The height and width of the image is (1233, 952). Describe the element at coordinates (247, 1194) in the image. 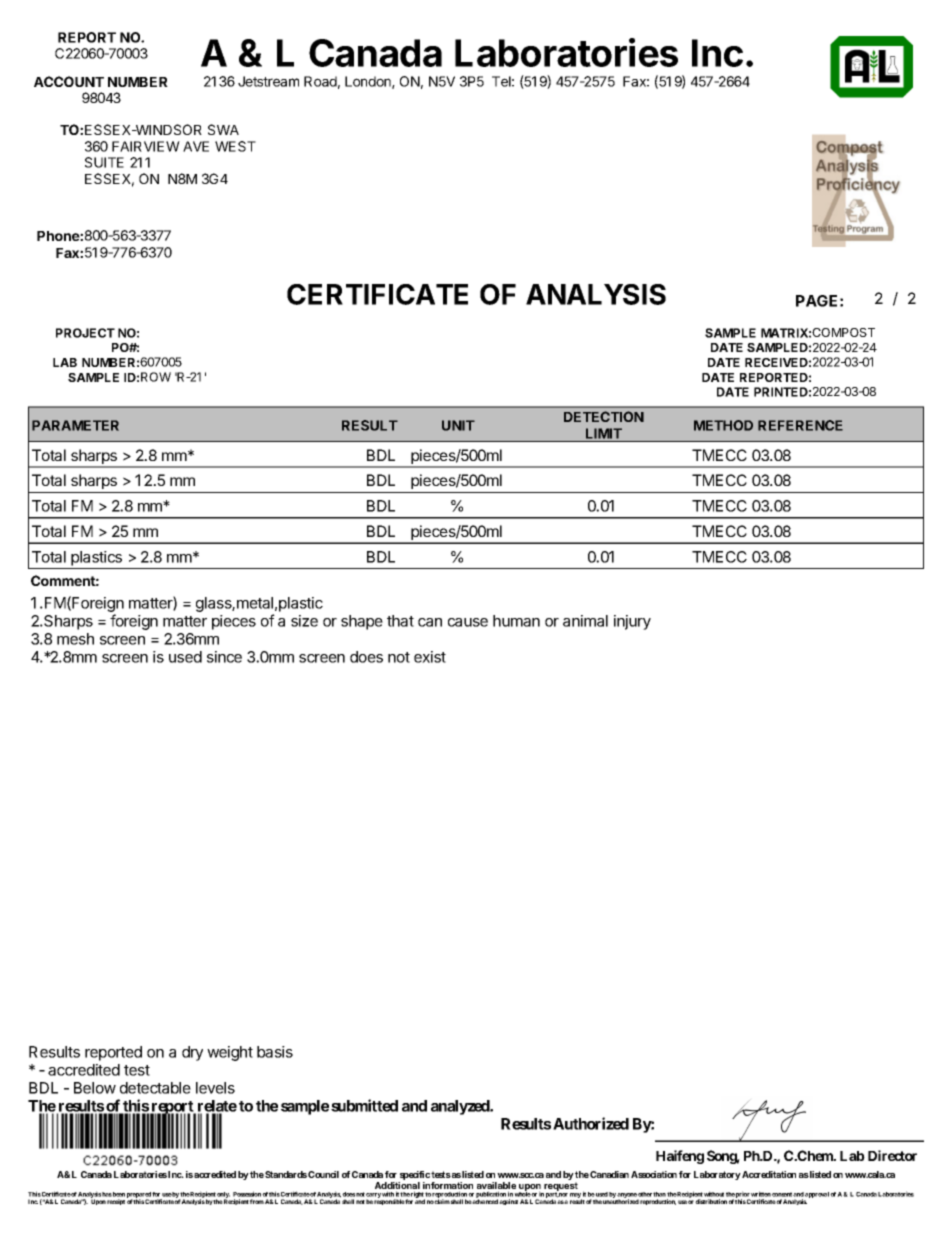

I see `Possession` at that location.
